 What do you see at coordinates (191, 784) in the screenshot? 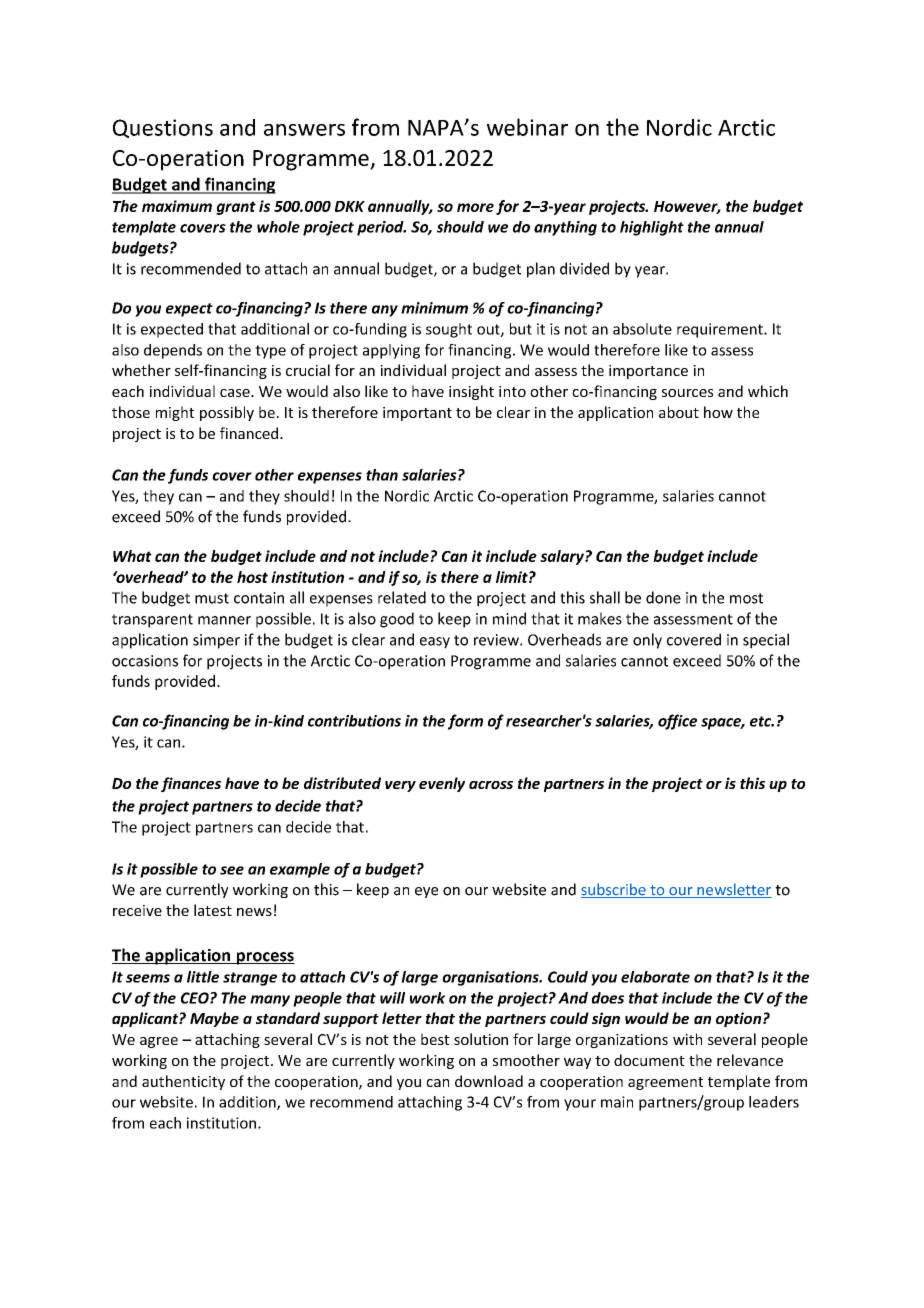
I see `finances` at bounding box center [191, 784].
